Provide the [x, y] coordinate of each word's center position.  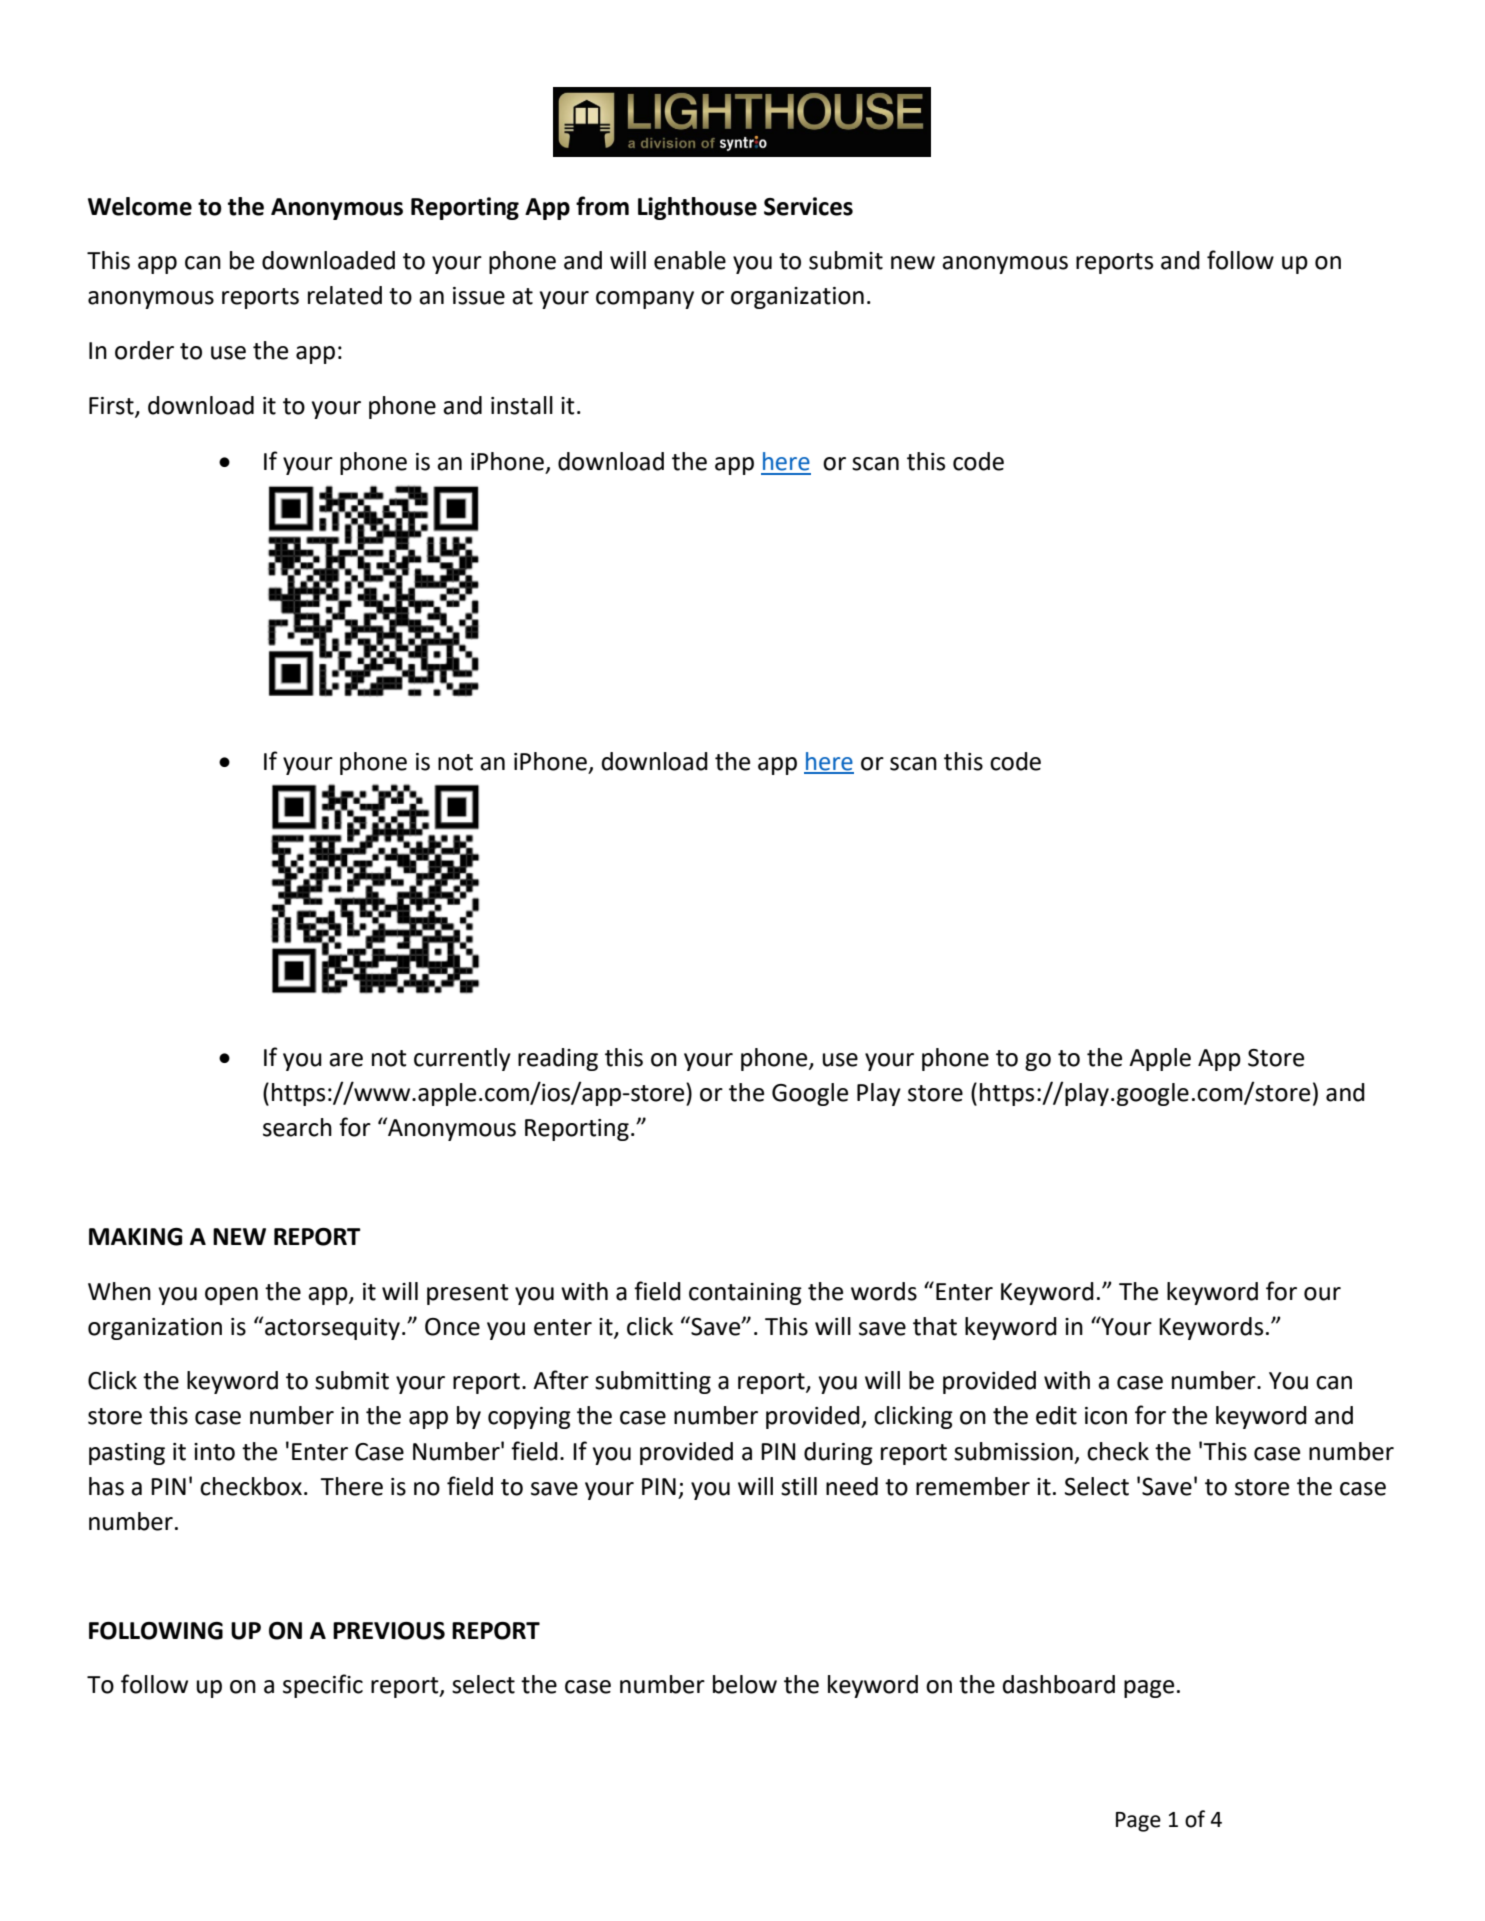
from [602, 206]
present [468, 1294]
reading [558, 1059]
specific [323, 1686]
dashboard [1059, 1684]
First [112, 406]
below [745, 1684]
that [935, 1326]
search [297, 1127]
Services [808, 206]
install [522, 405]
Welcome [140, 206]
